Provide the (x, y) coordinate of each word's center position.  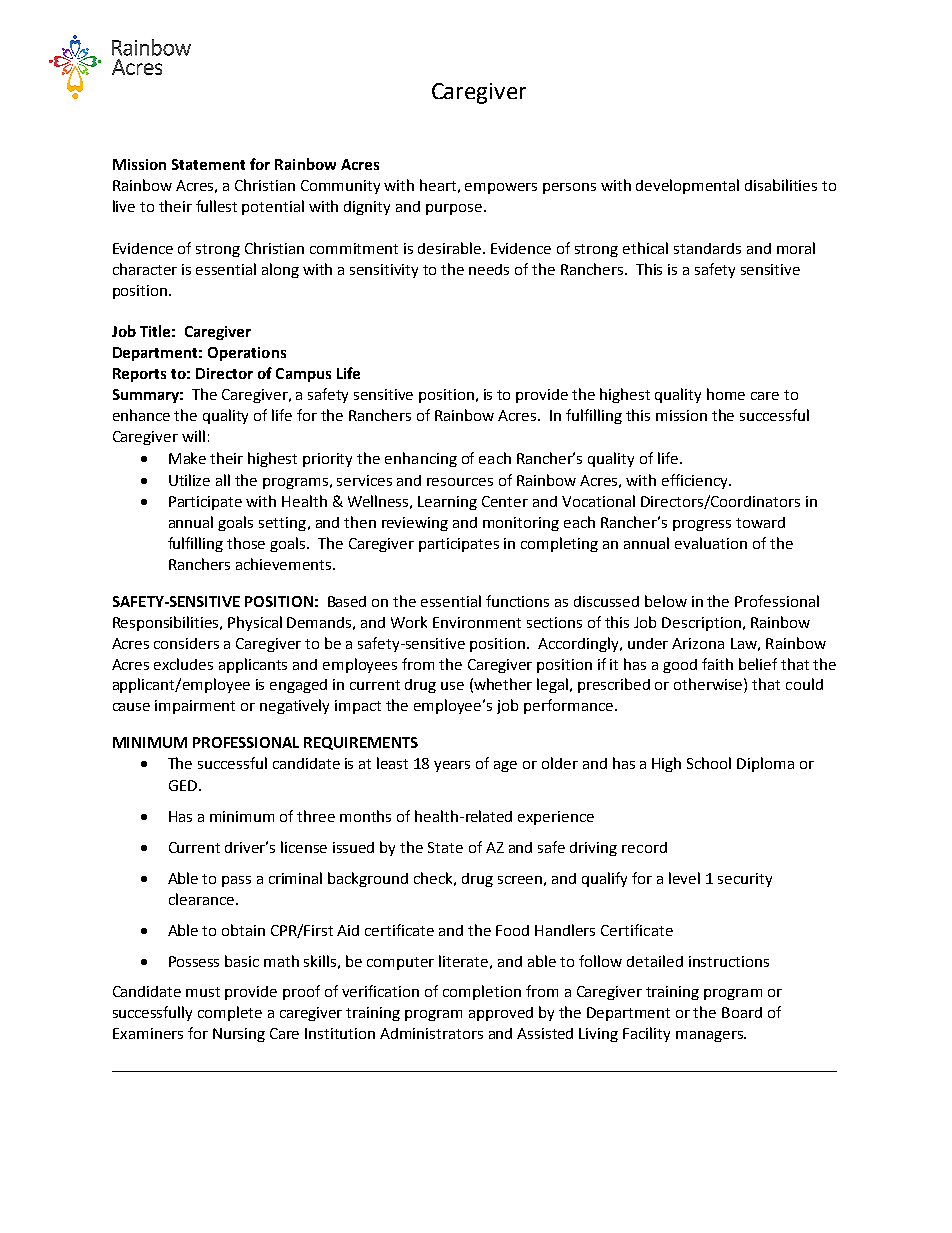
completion (482, 992)
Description (701, 624)
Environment (477, 622)
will (193, 436)
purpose (454, 209)
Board (742, 1012)
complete (230, 1013)
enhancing (421, 459)
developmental (687, 186)
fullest (216, 206)
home (726, 394)
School (709, 763)
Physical (255, 623)
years (452, 766)
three (316, 816)
